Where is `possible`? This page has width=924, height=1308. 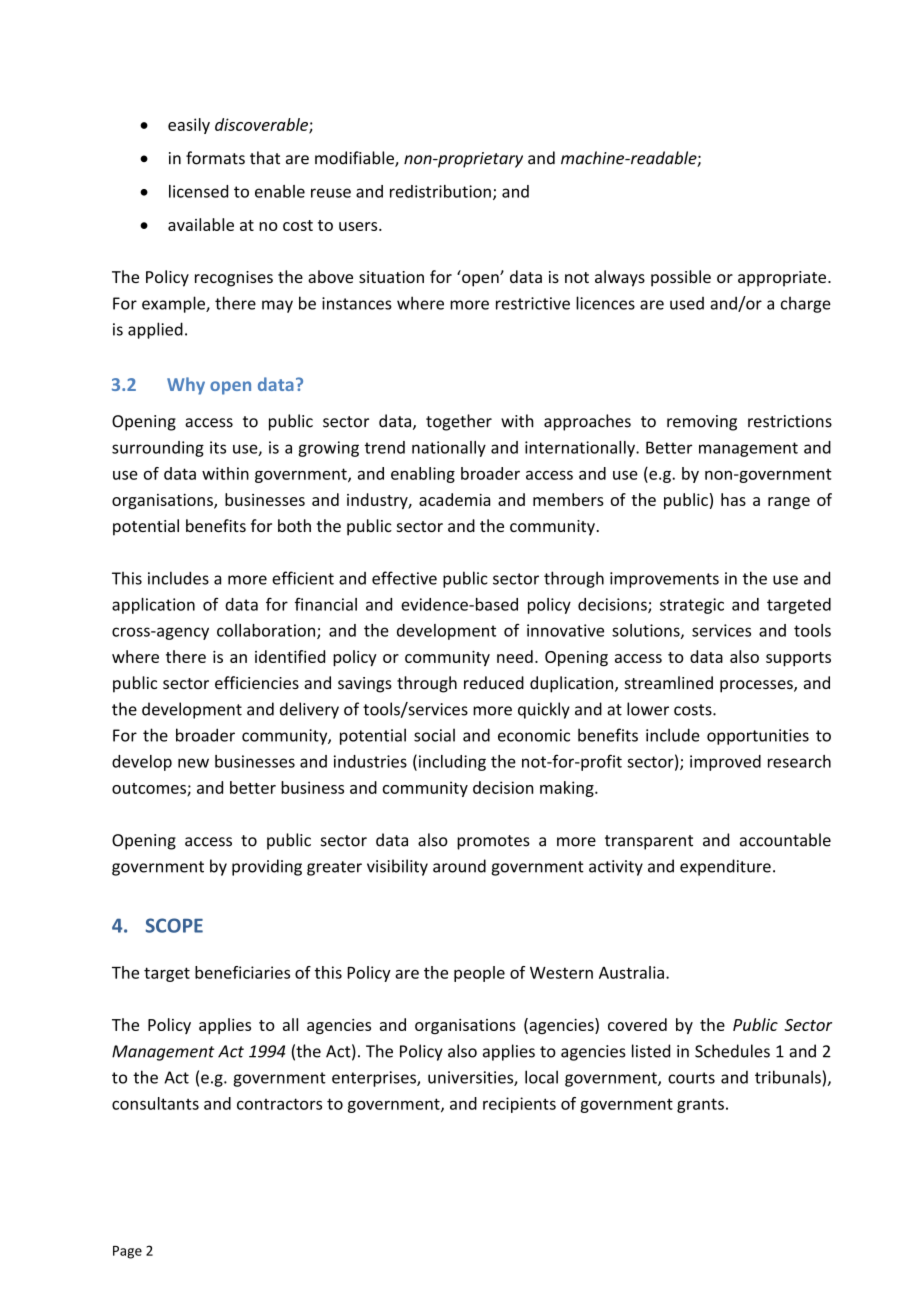 possible is located at coordinates (681, 278).
